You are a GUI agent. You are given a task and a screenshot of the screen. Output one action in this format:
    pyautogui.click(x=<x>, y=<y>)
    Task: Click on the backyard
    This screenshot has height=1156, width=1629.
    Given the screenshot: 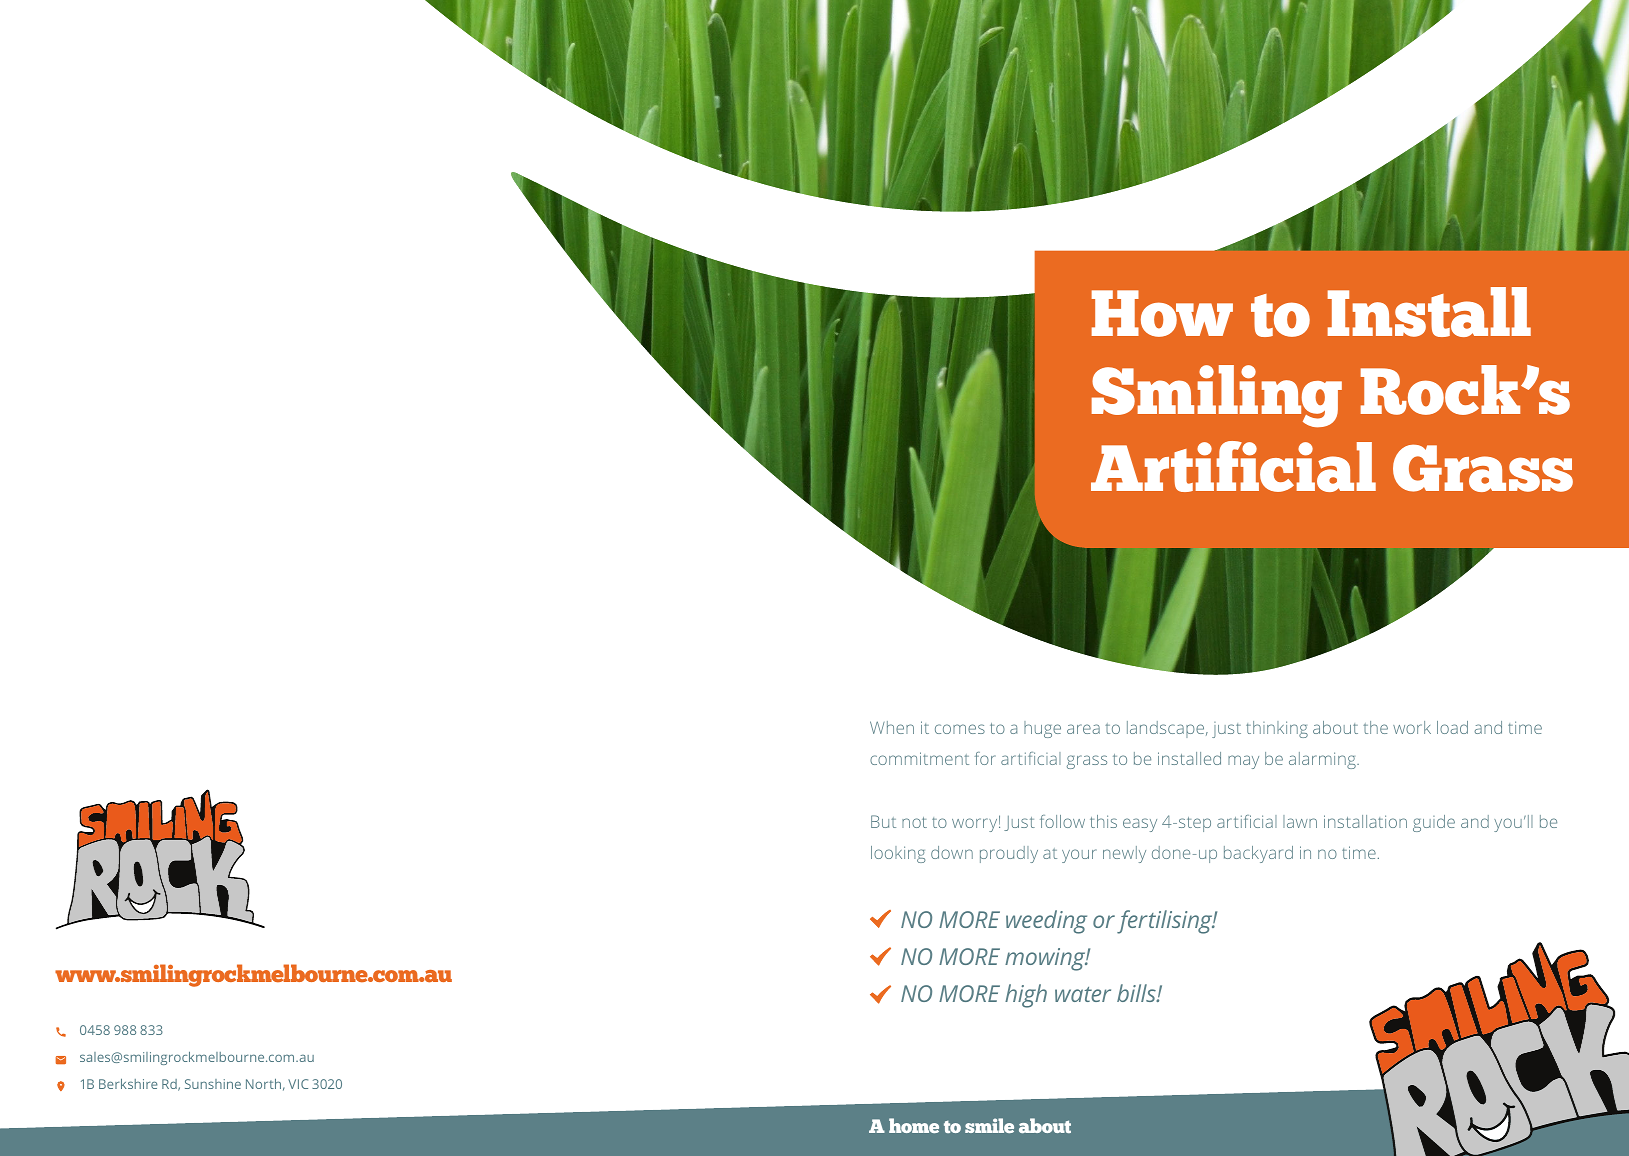 What is the action you would take?
    pyautogui.click(x=1258, y=854)
